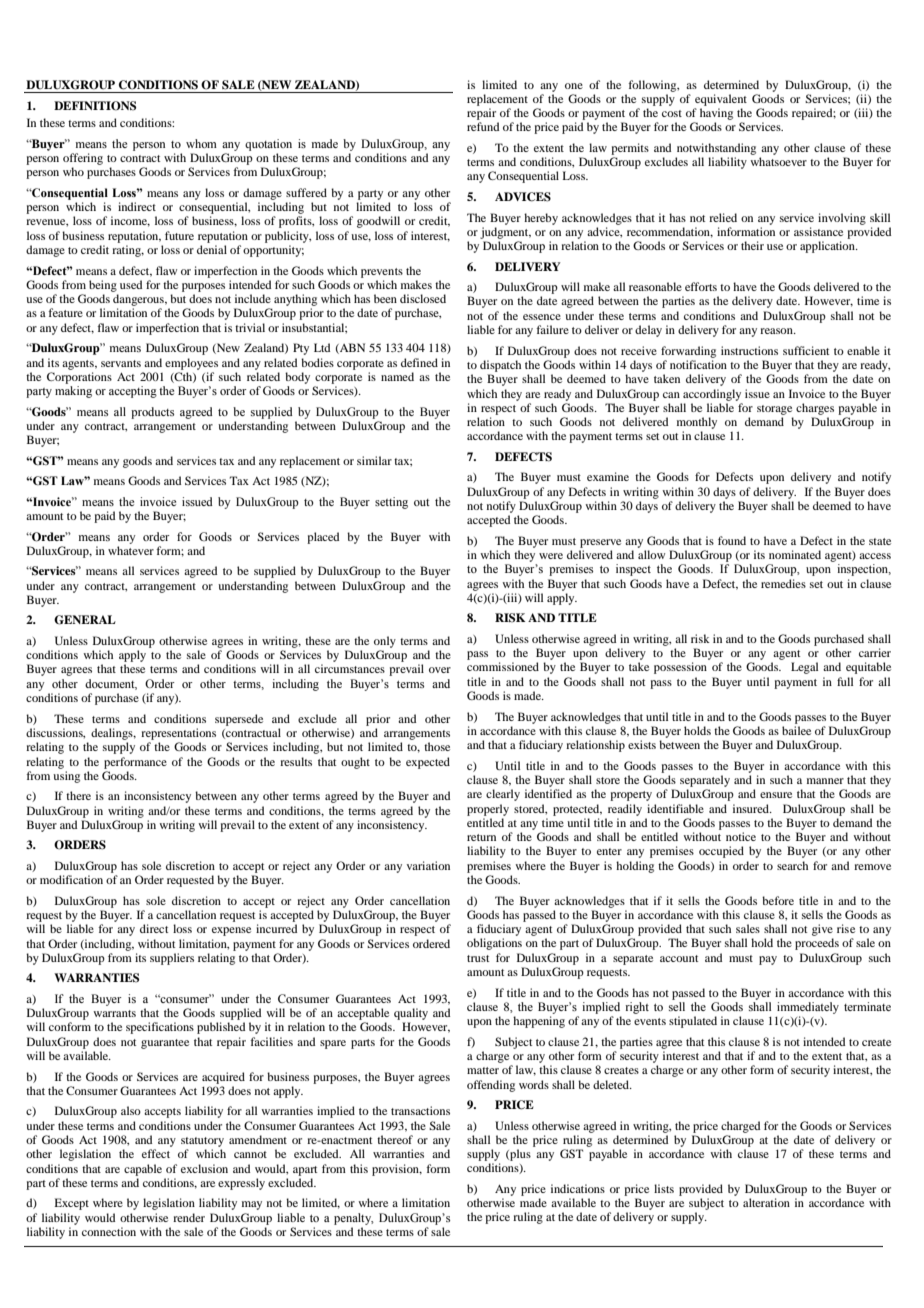  Describe the element at coordinates (483, 126) in the screenshot. I see `refund` at that location.
